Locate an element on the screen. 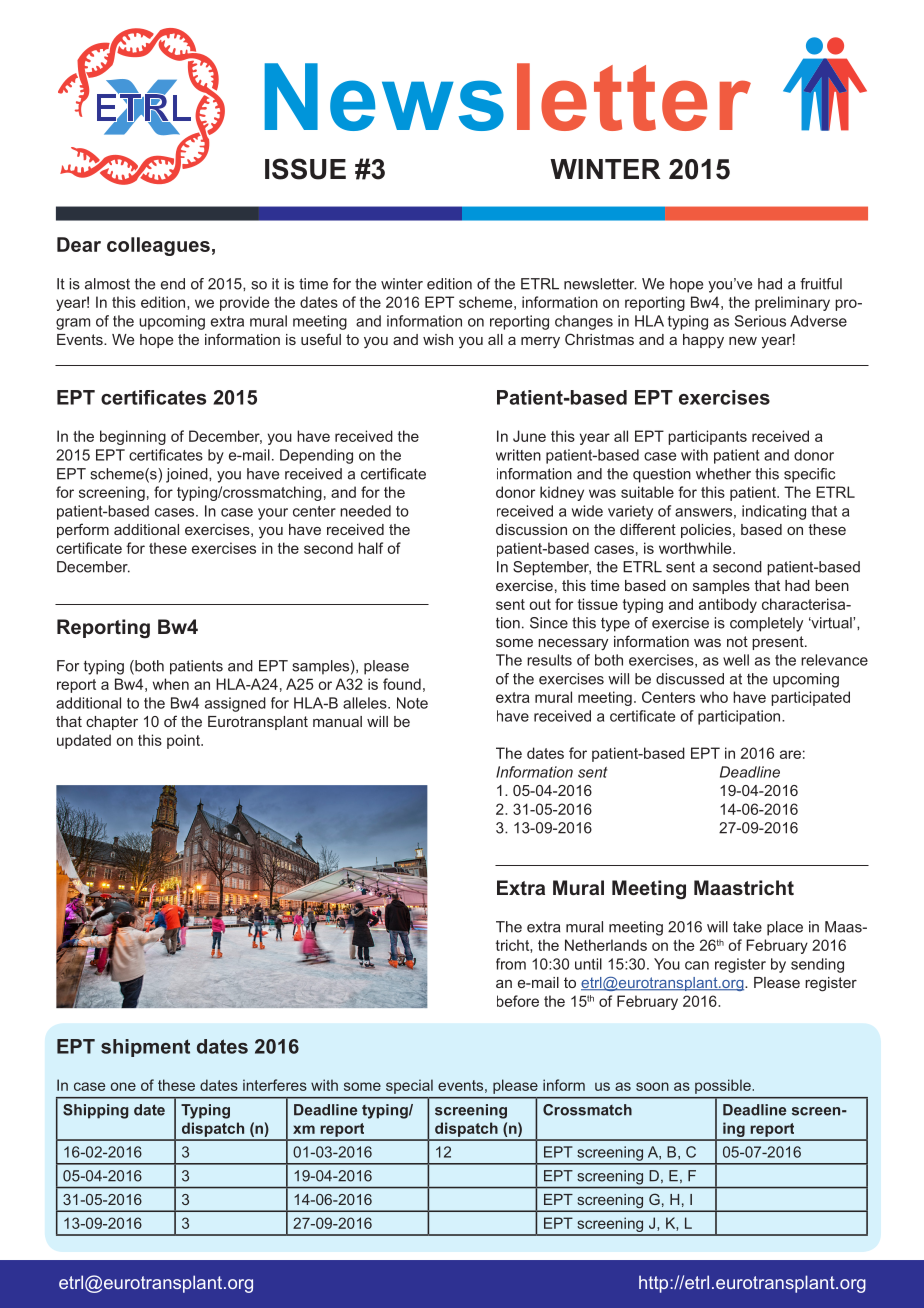 The image size is (924, 1308). take is located at coordinates (747, 927).
